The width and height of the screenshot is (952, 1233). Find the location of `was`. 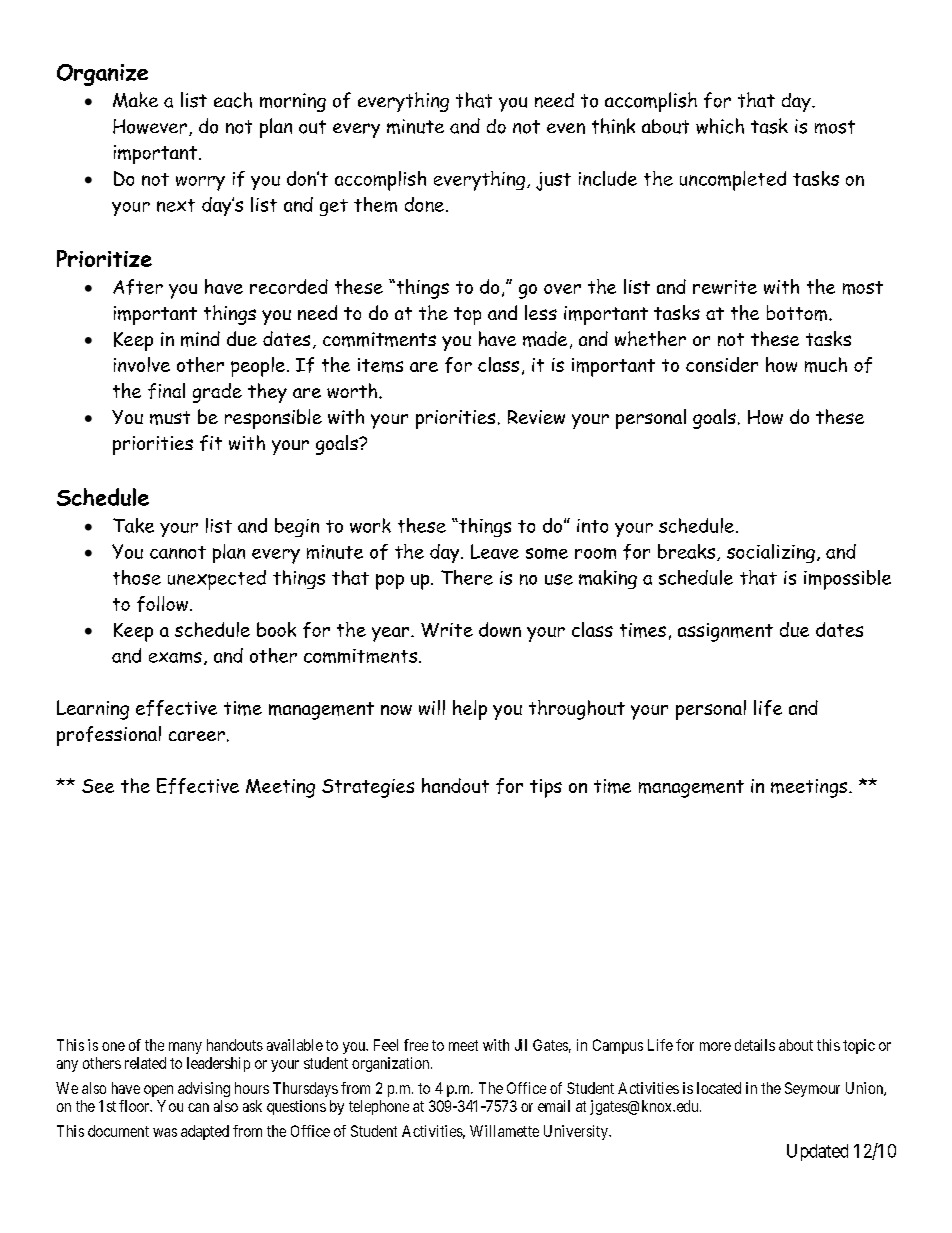

was is located at coordinates (165, 1132).
